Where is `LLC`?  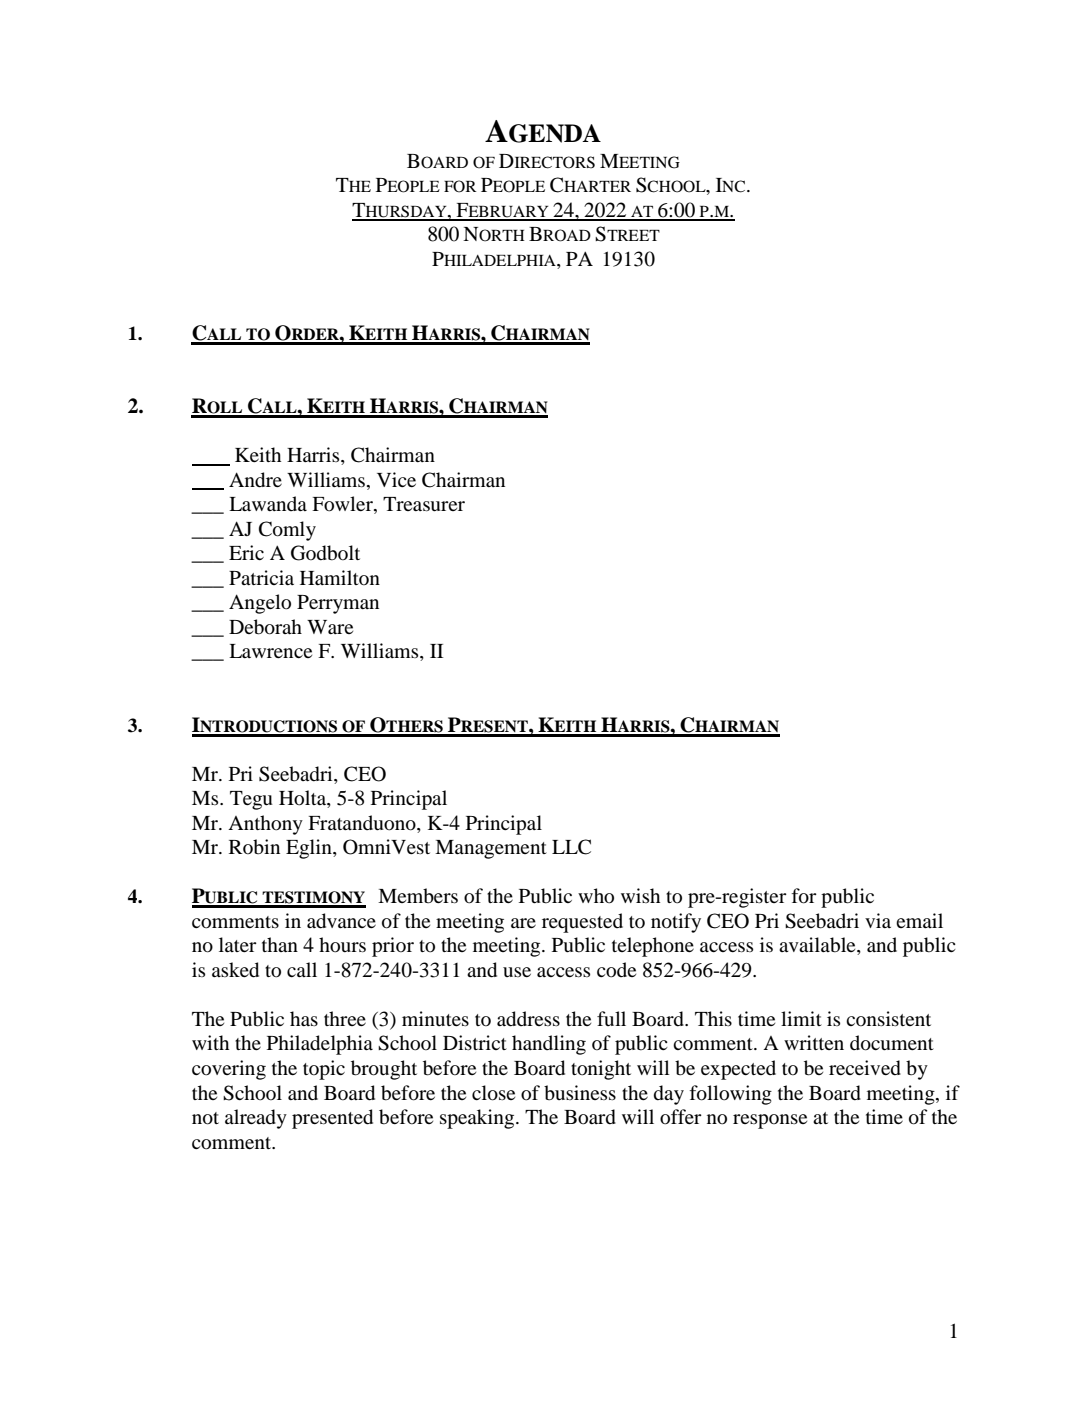
LLC is located at coordinates (571, 847).
